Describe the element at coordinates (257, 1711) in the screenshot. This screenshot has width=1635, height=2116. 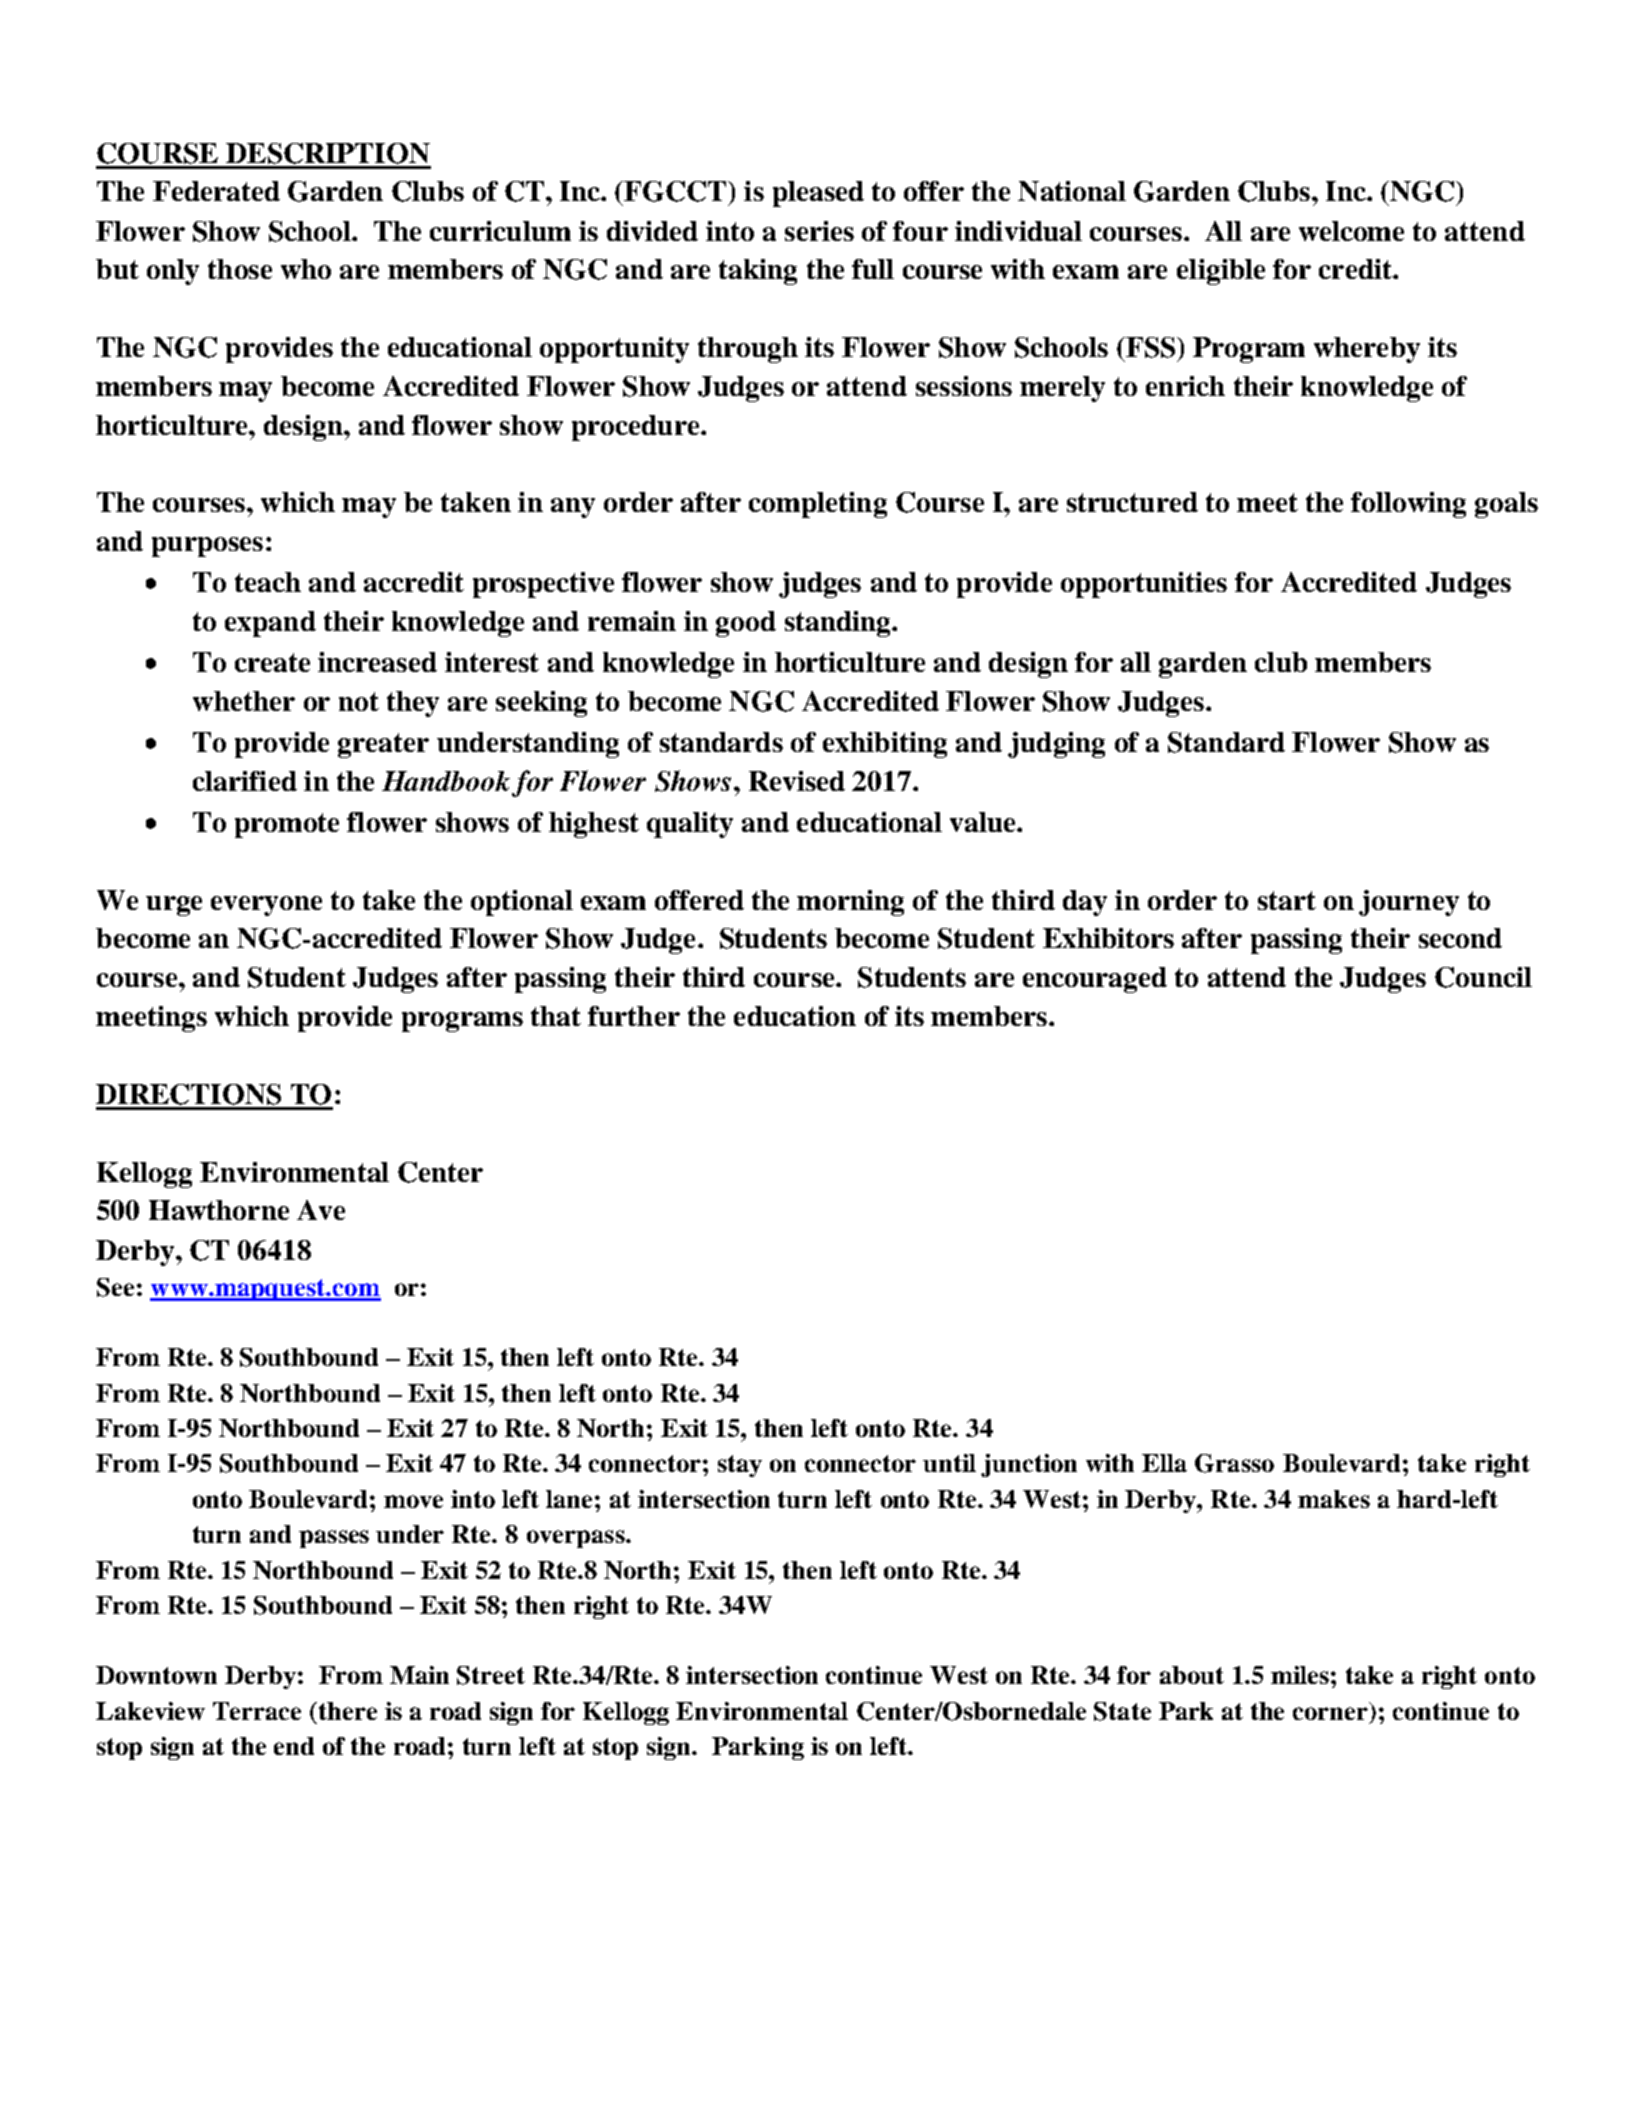
I see `Terrace` at that location.
